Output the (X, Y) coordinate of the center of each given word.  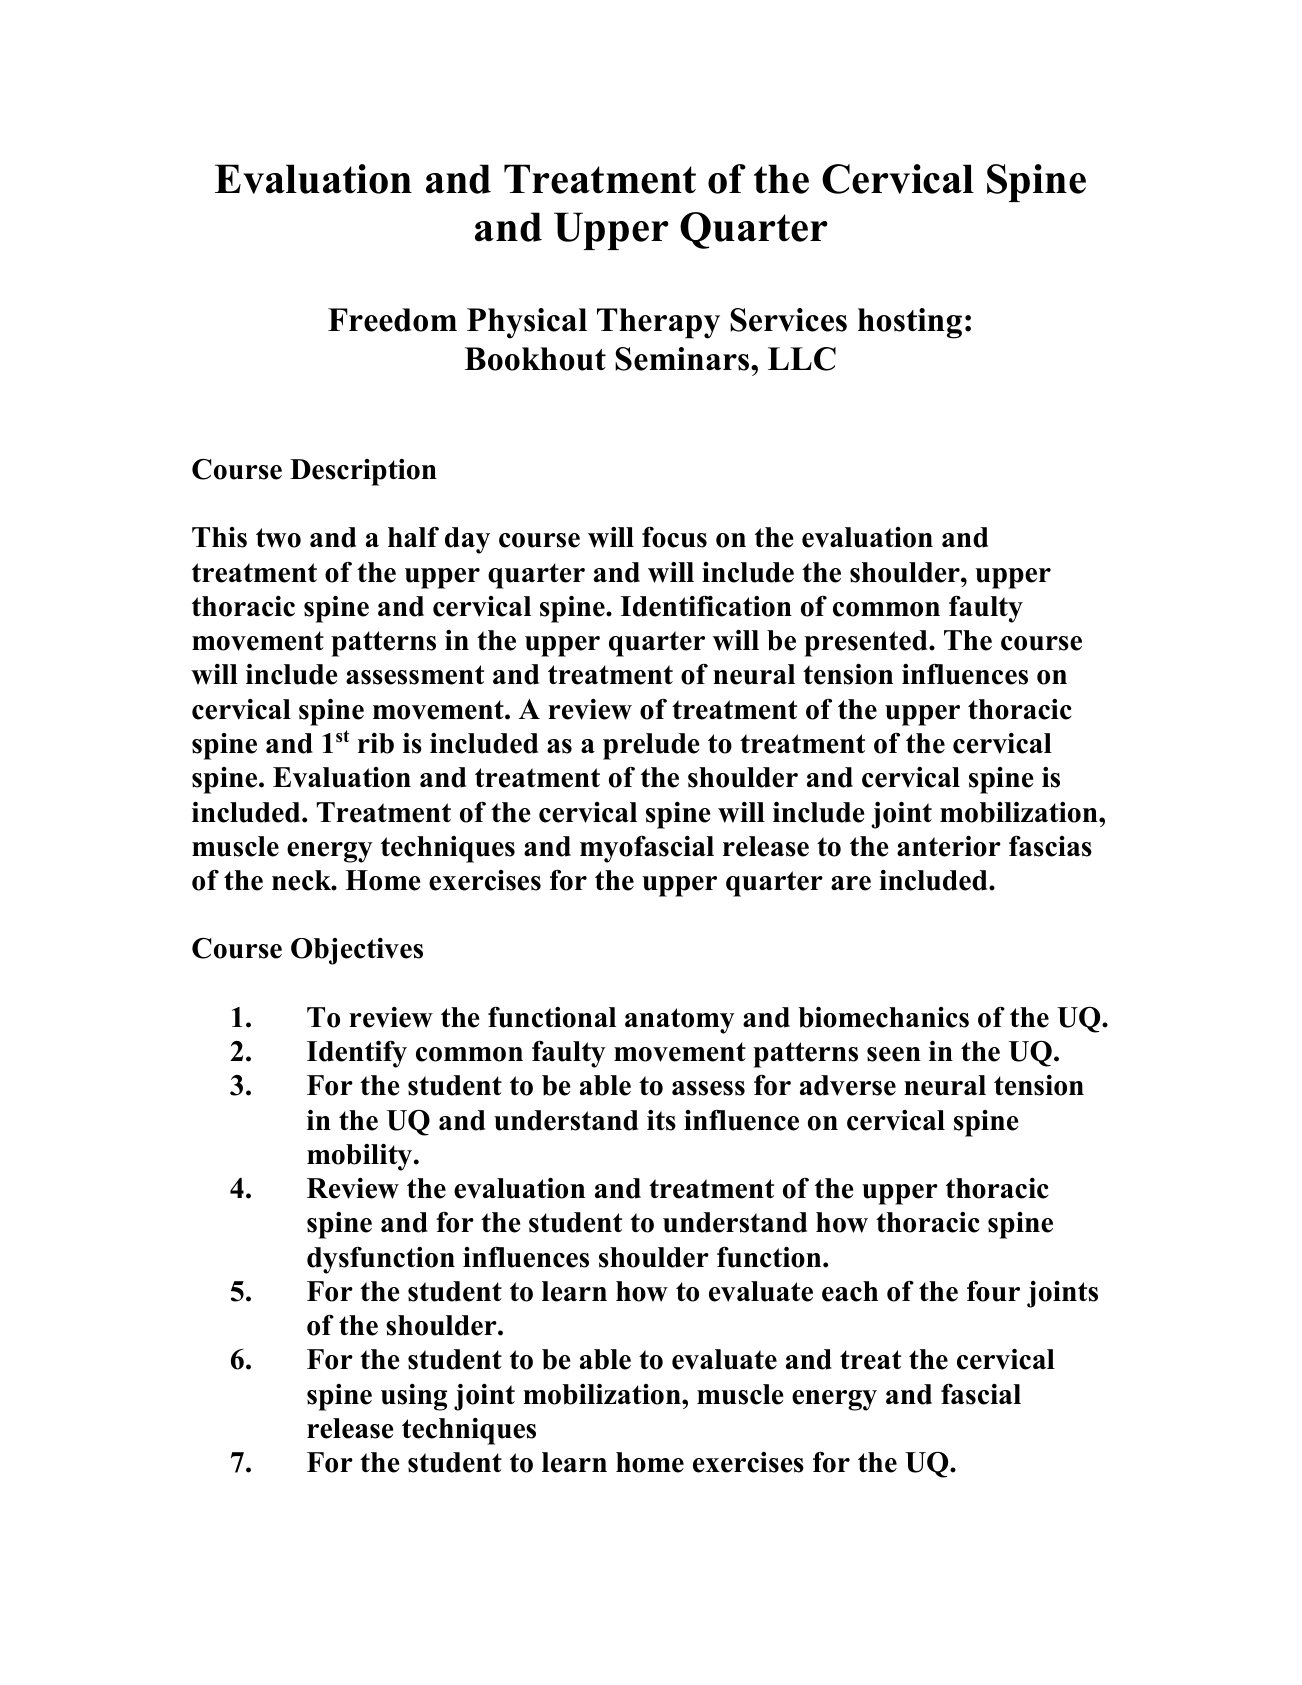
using (414, 1397)
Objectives (357, 951)
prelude (651, 746)
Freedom (392, 320)
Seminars (683, 359)
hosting (910, 323)
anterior (949, 846)
